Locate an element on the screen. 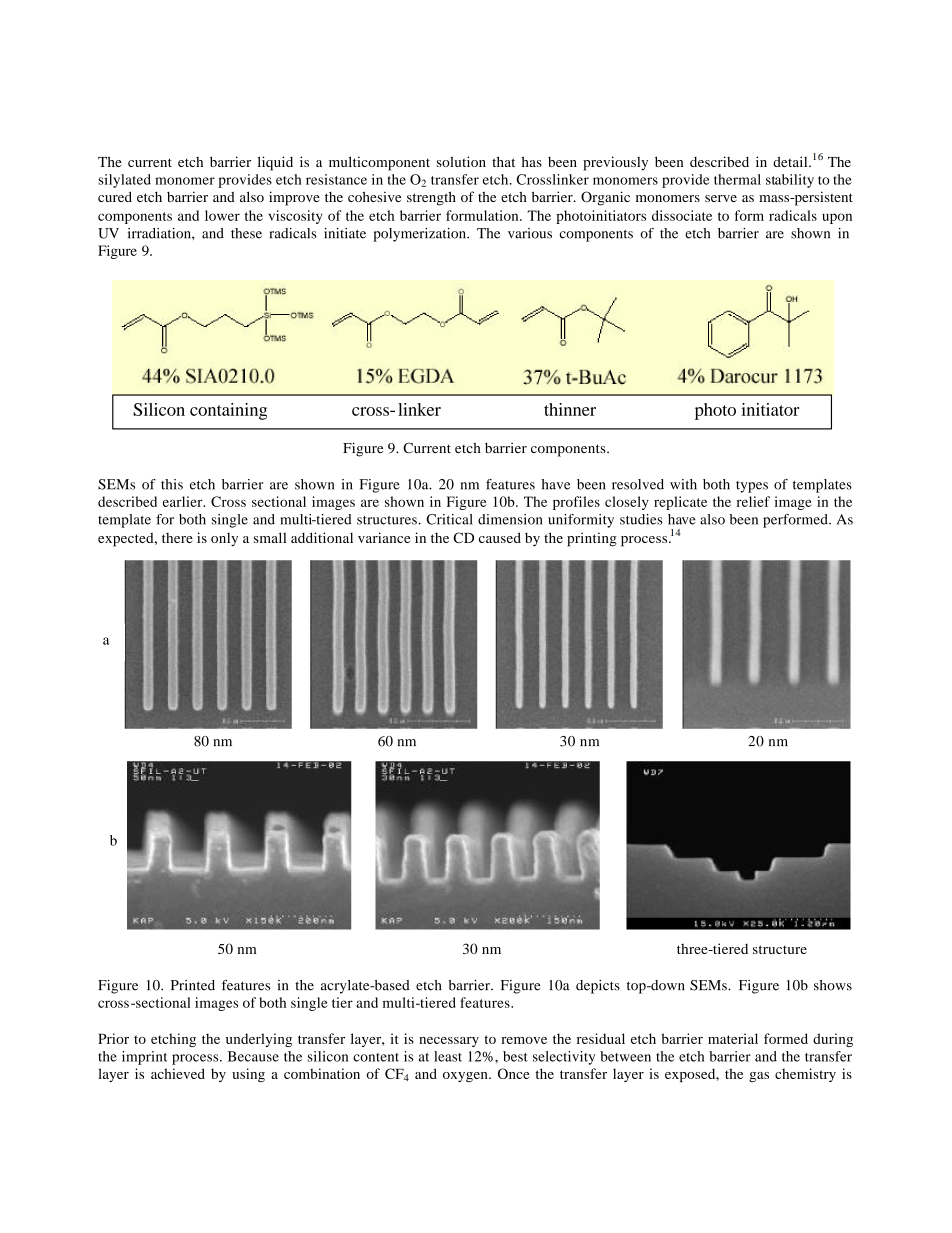 The image size is (952, 1233). relief is located at coordinates (753, 501).
